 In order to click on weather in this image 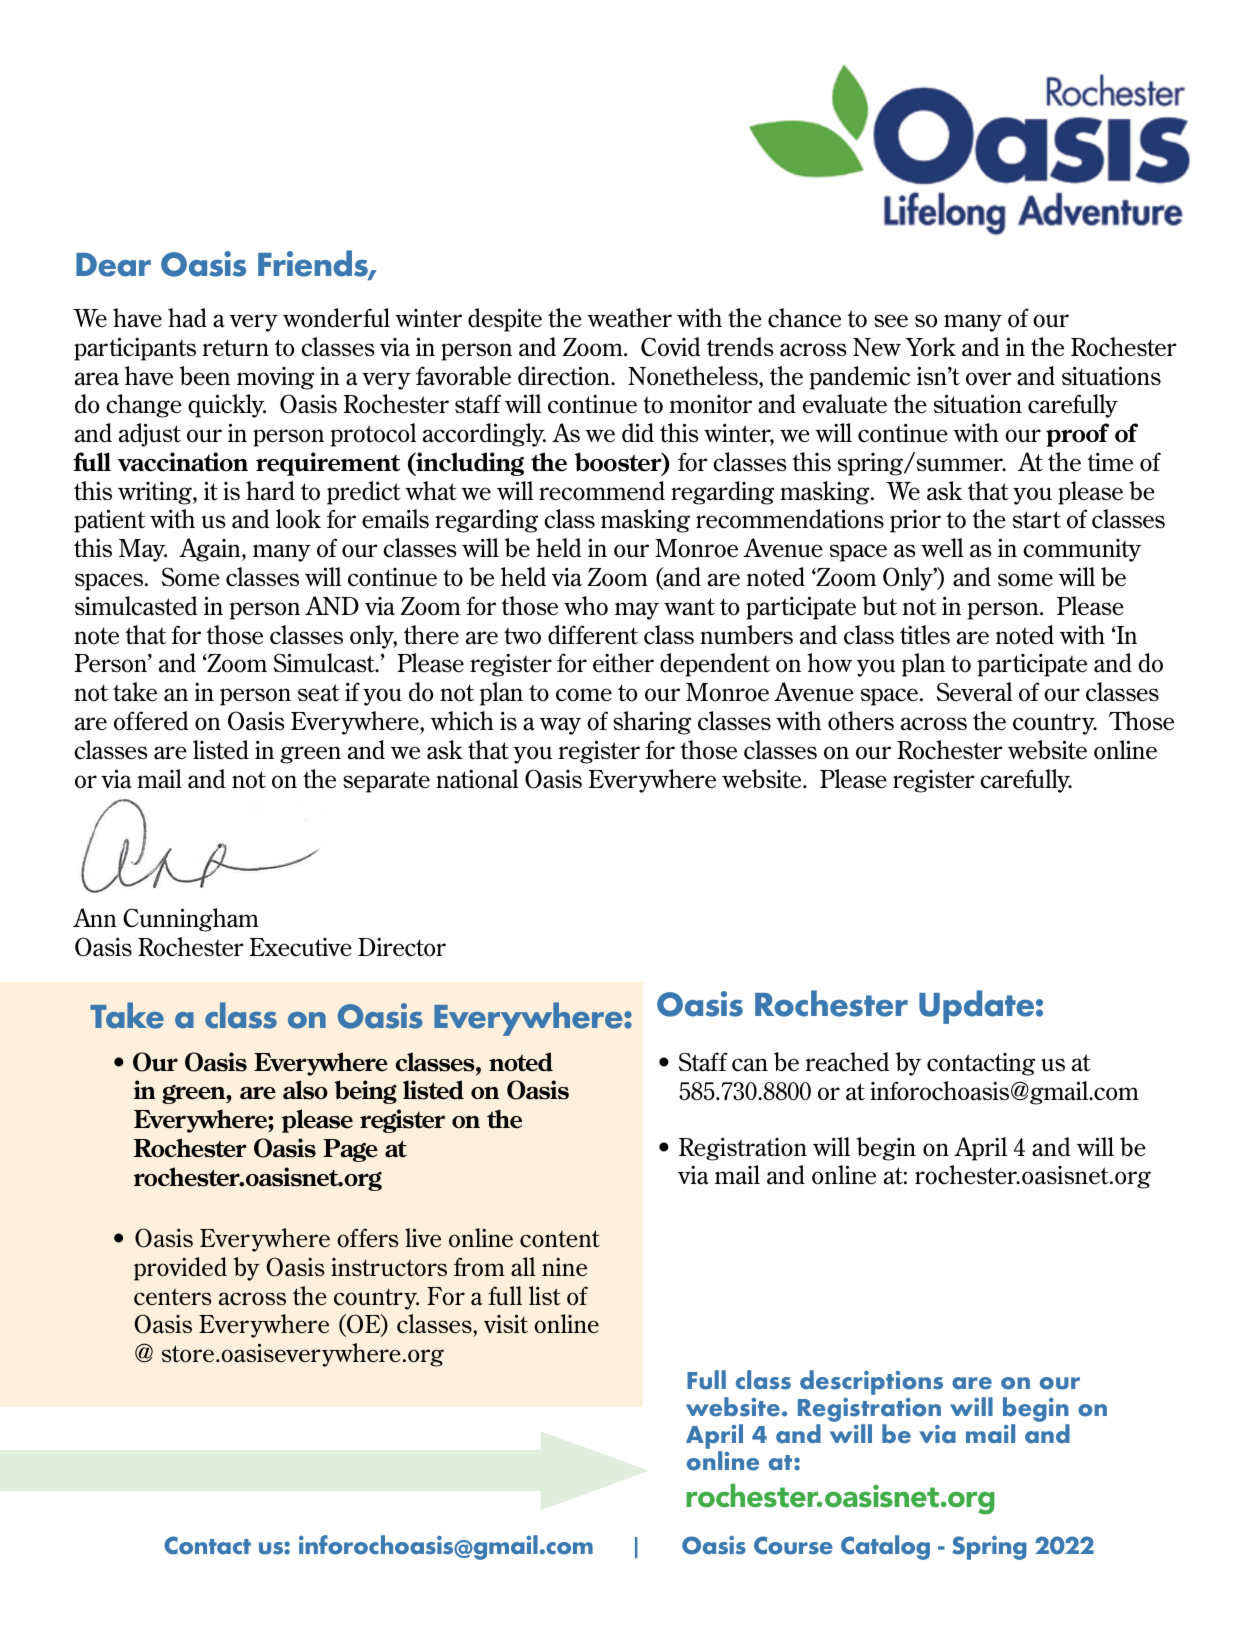, I will do `click(629, 318)`.
